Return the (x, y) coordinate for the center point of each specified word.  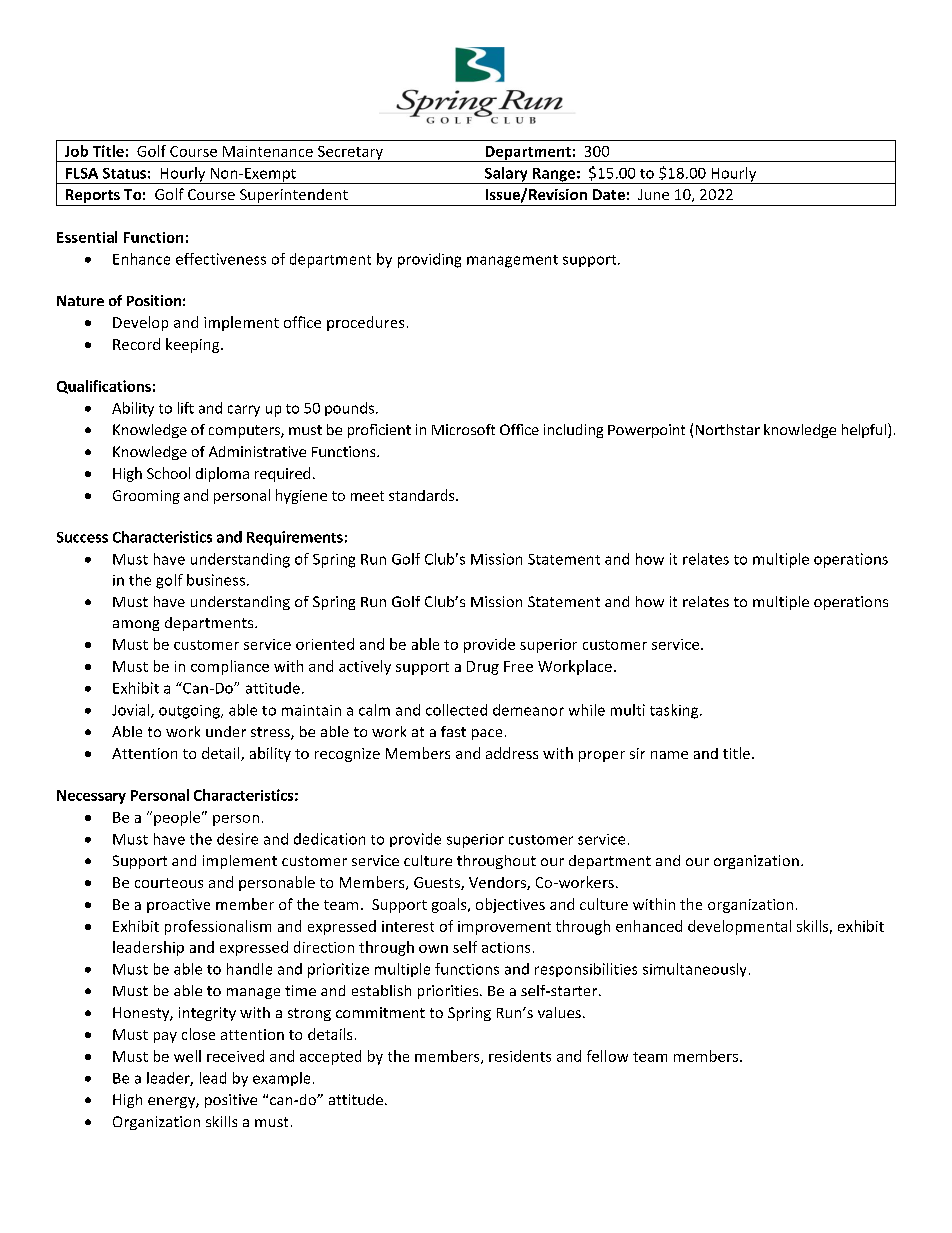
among (136, 625)
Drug (483, 668)
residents (520, 1056)
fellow (607, 1056)
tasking (675, 711)
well (187, 1056)
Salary (506, 175)
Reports (92, 197)
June (653, 194)
